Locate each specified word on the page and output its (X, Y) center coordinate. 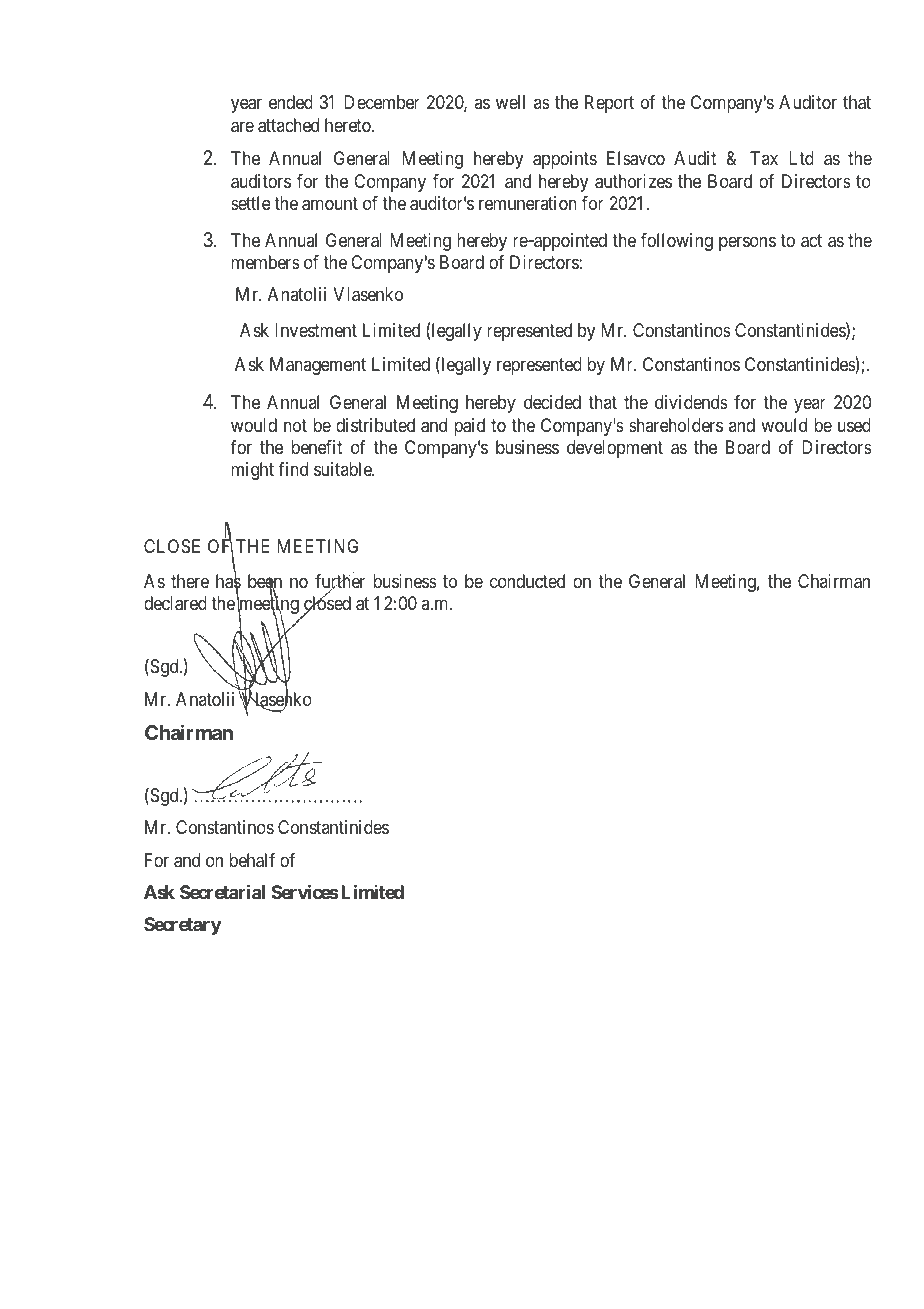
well (510, 102)
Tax (764, 158)
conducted (527, 581)
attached (288, 125)
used (854, 425)
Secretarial (222, 892)
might (252, 471)
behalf (252, 860)
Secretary (182, 926)
